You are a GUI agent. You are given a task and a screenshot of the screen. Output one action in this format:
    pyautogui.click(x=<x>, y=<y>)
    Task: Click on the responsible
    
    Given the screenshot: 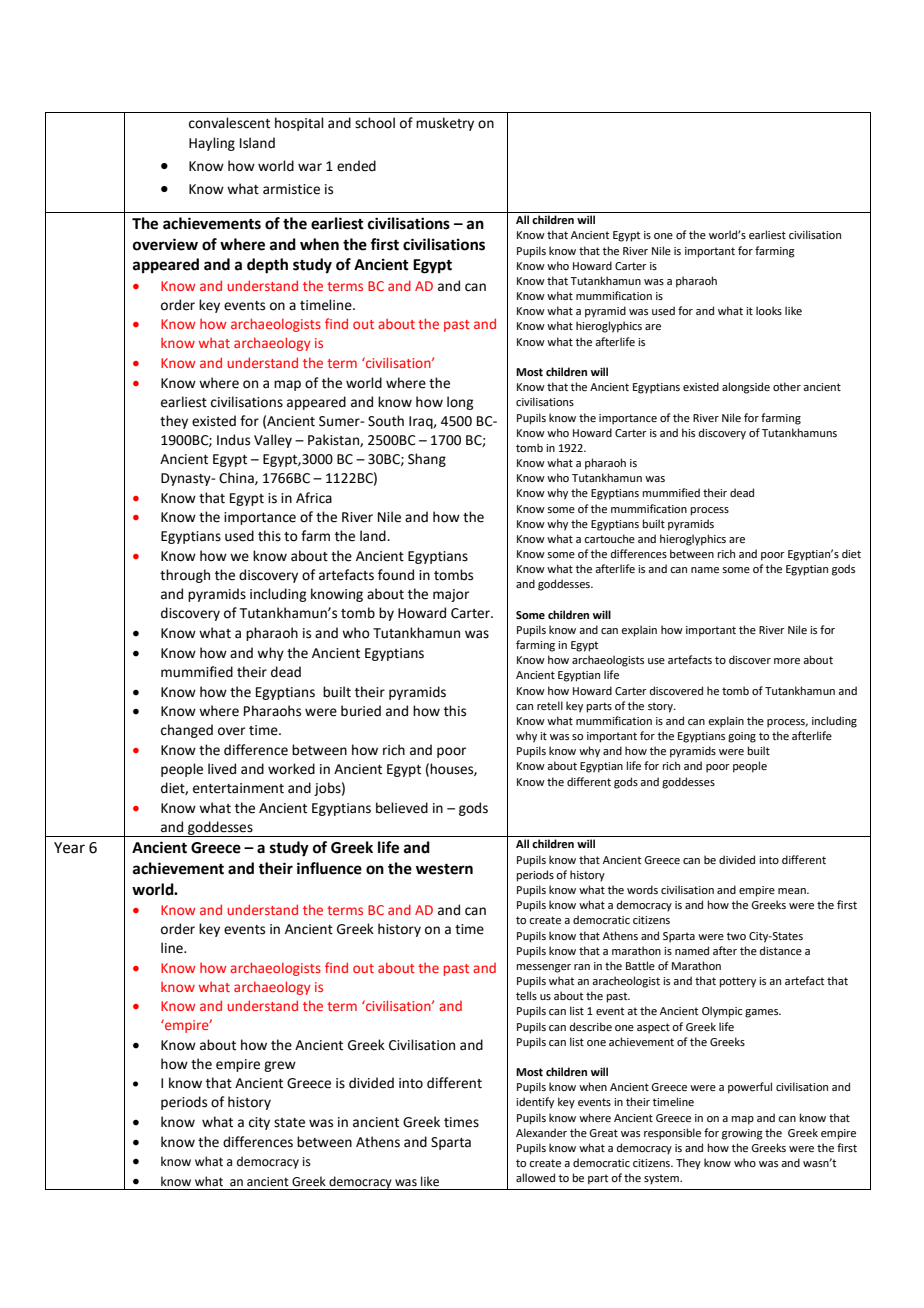 What is the action you would take?
    pyautogui.click(x=672, y=1134)
